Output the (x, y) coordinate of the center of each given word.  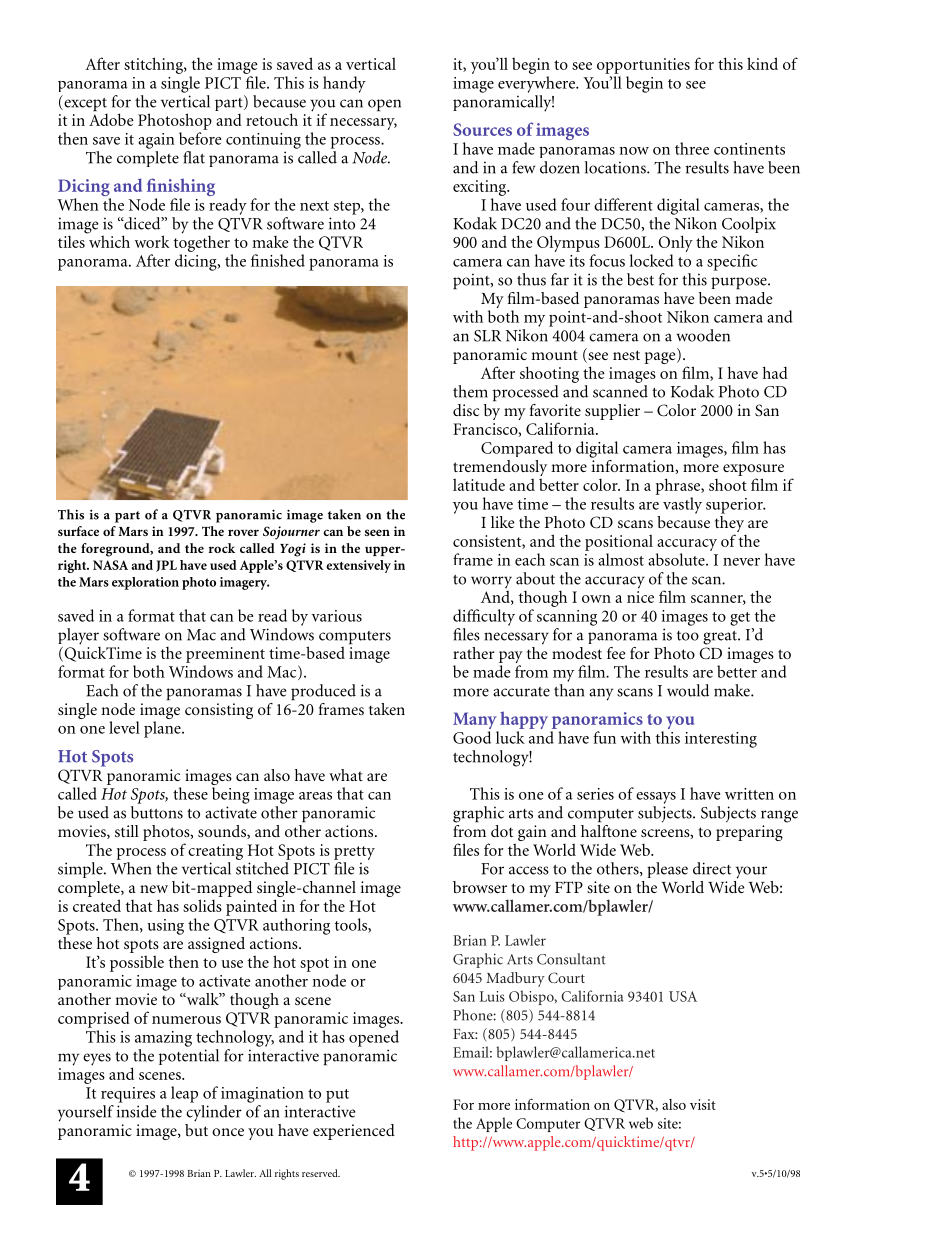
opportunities (643, 66)
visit (703, 1104)
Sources (482, 129)
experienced (354, 1132)
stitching (154, 65)
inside (136, 1111)
